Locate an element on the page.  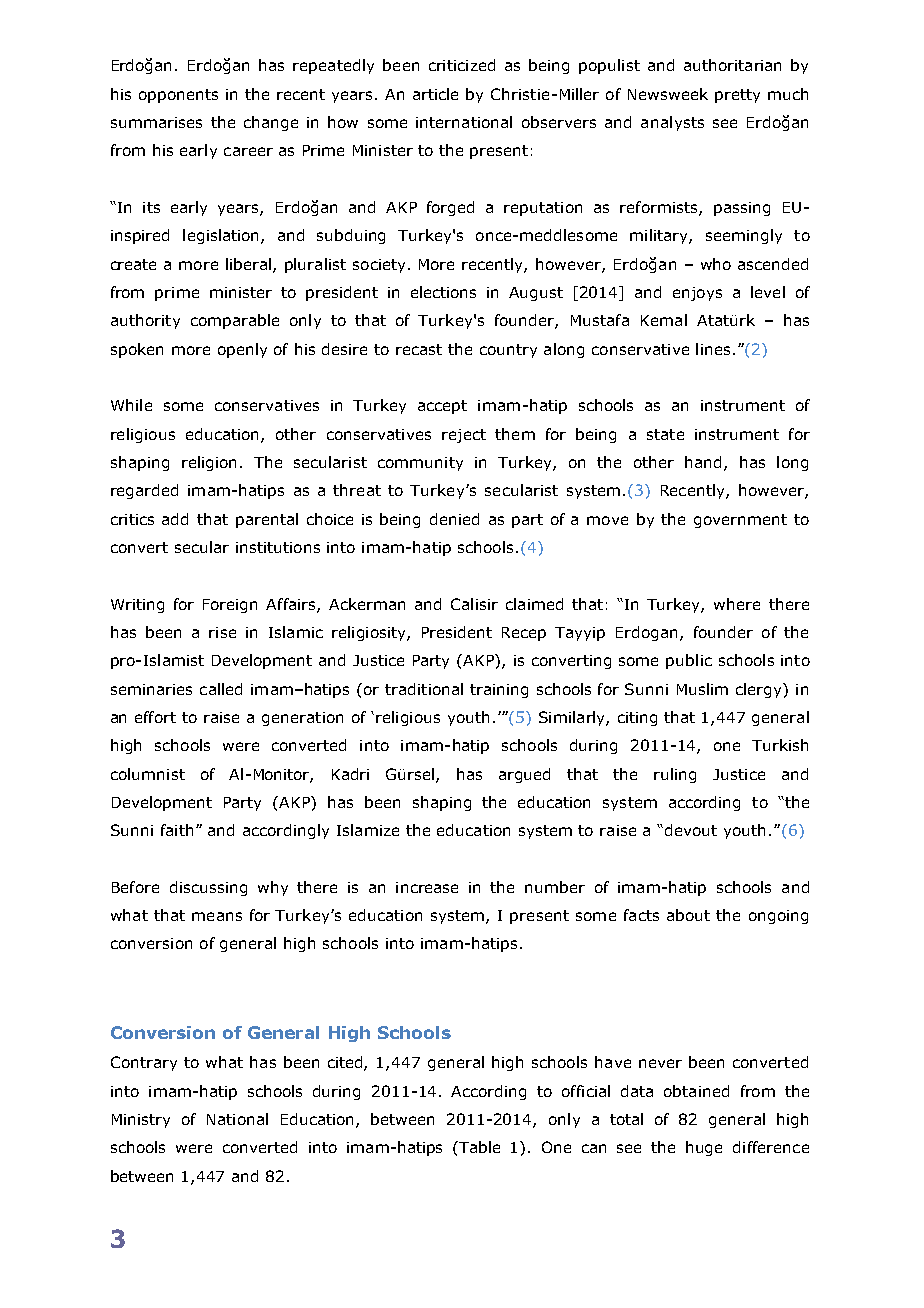
hand is located at coordinates (703, 462).
